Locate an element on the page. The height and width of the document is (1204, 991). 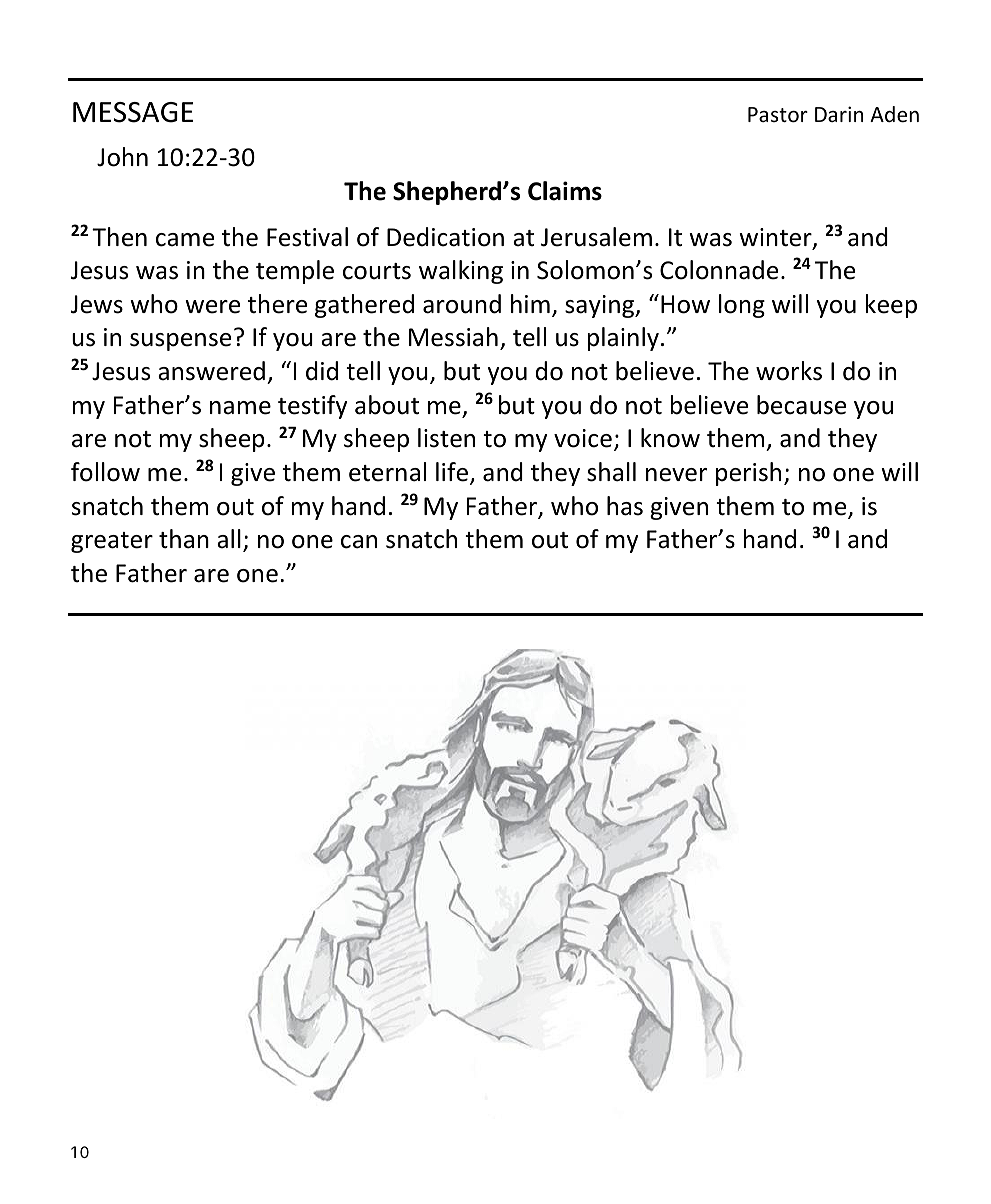
than is located at coordinates (184, 539).
